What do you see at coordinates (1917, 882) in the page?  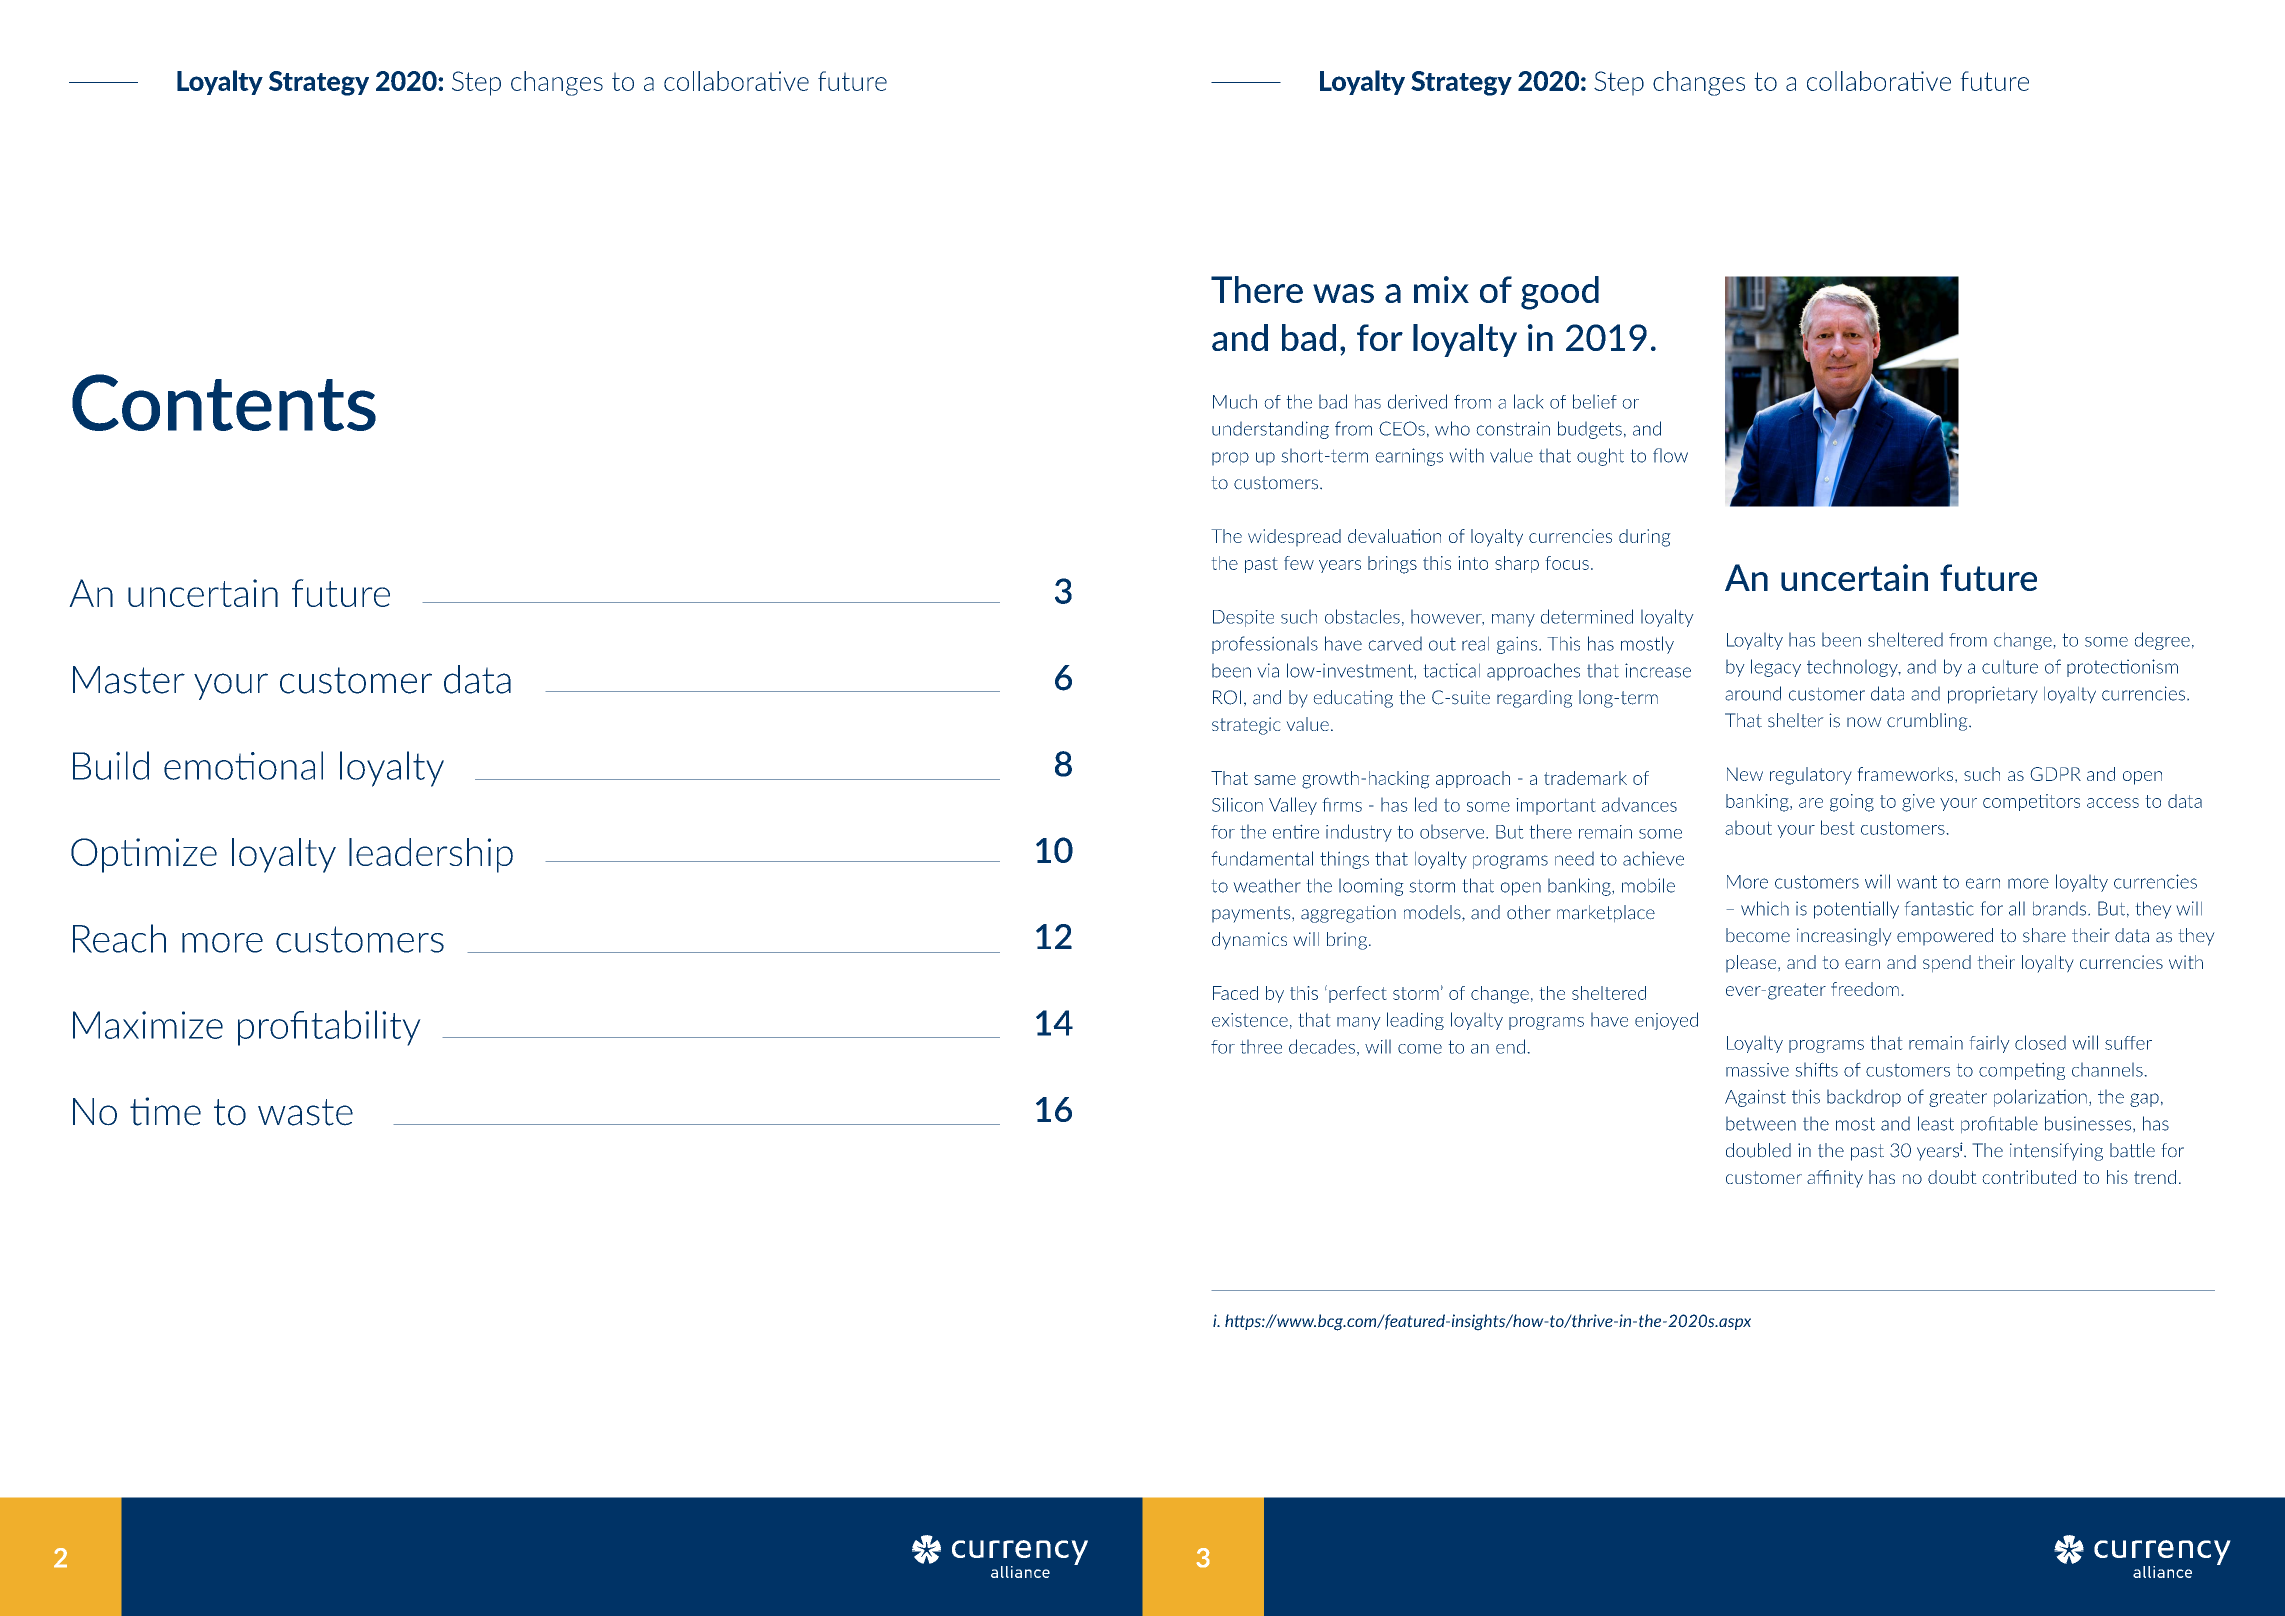 I see `want` at bounding box center [1917, 882].
